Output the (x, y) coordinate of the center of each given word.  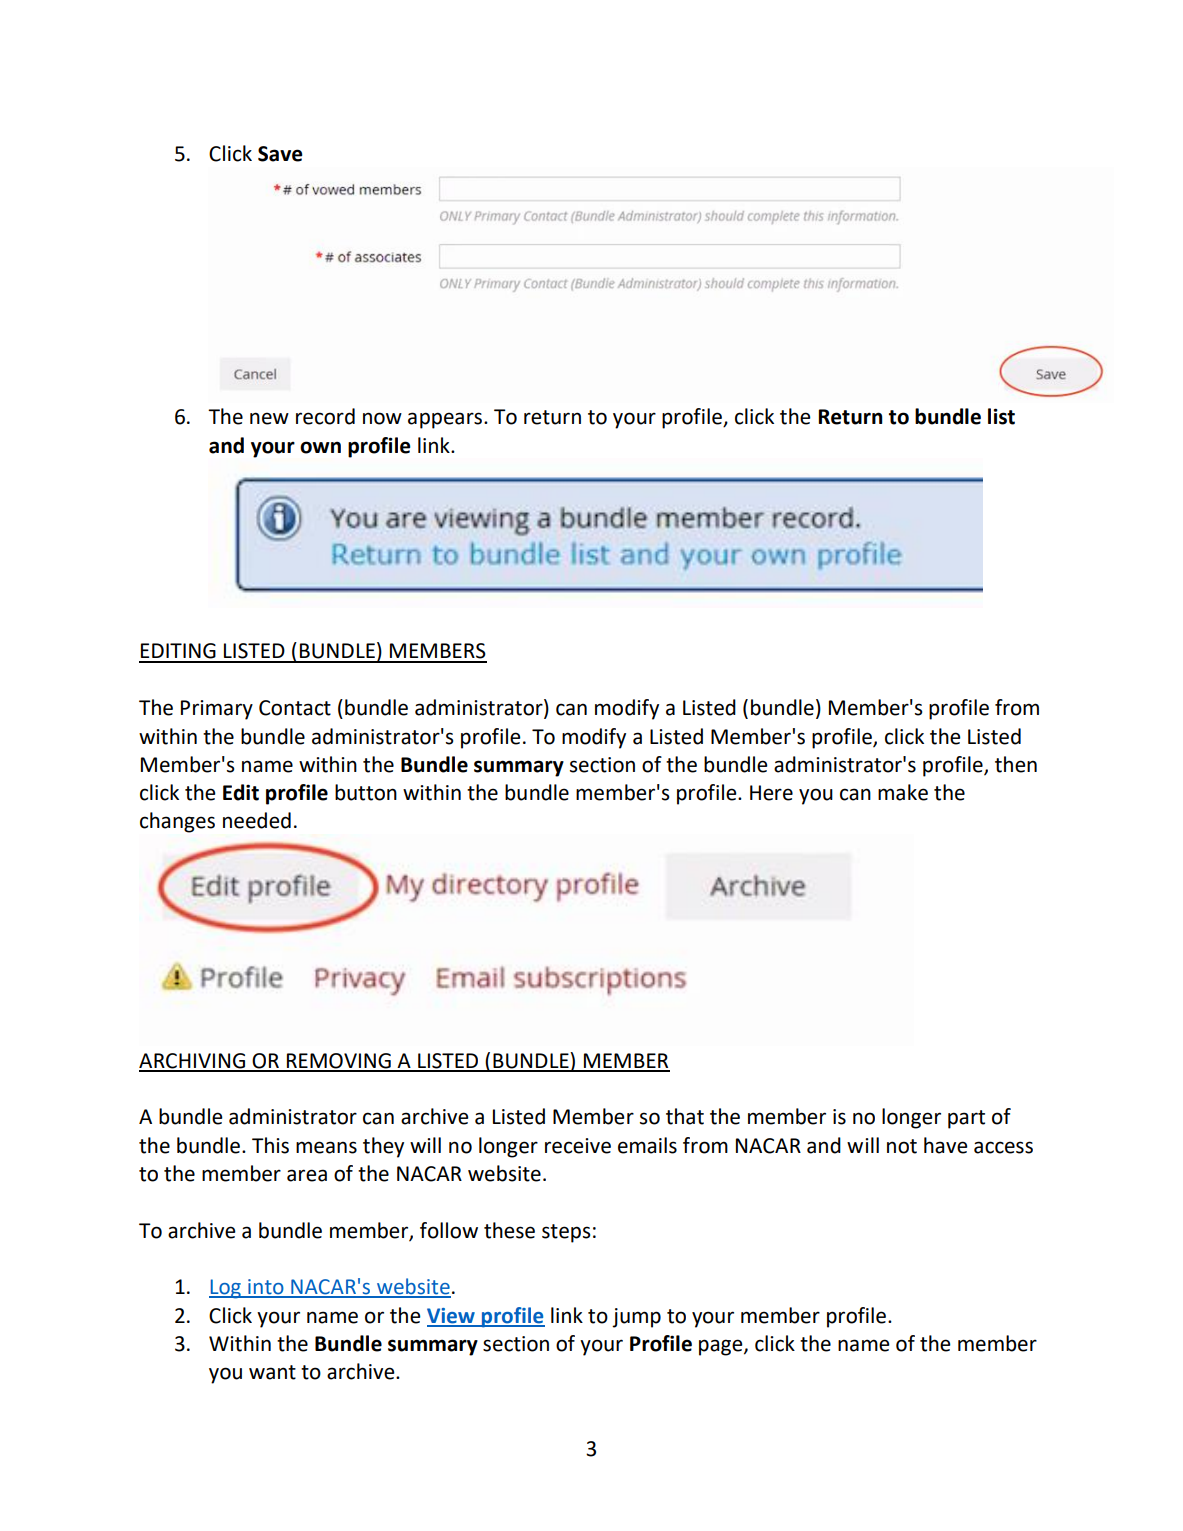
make (903, 792)
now (382, 418)
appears (446, 420)
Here (771, 793)
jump (636, 1318)
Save (280, 154)
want (272, 1372)
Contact (295, 708)
